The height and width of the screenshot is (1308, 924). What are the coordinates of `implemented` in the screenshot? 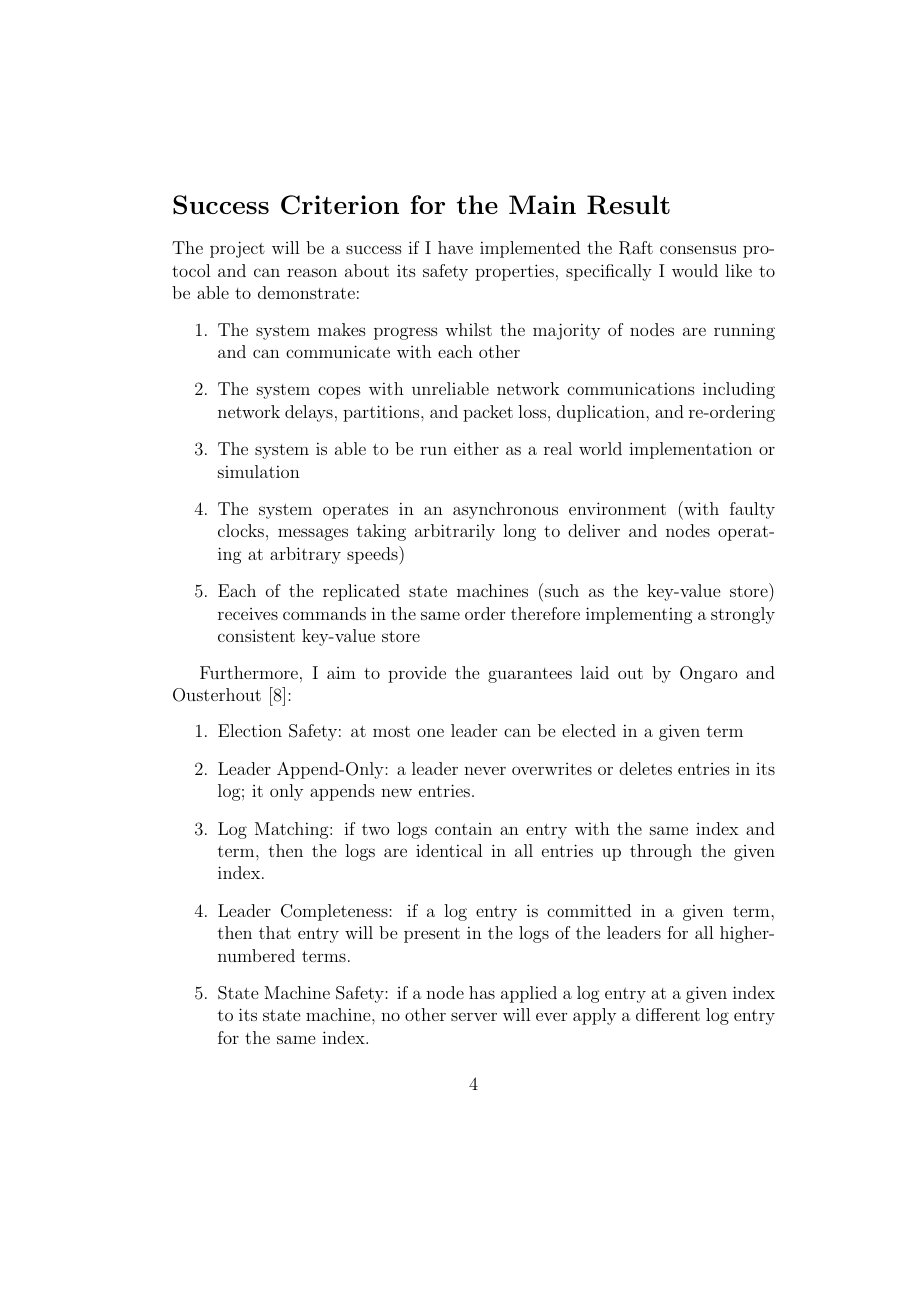 It's located at (530, 249).
